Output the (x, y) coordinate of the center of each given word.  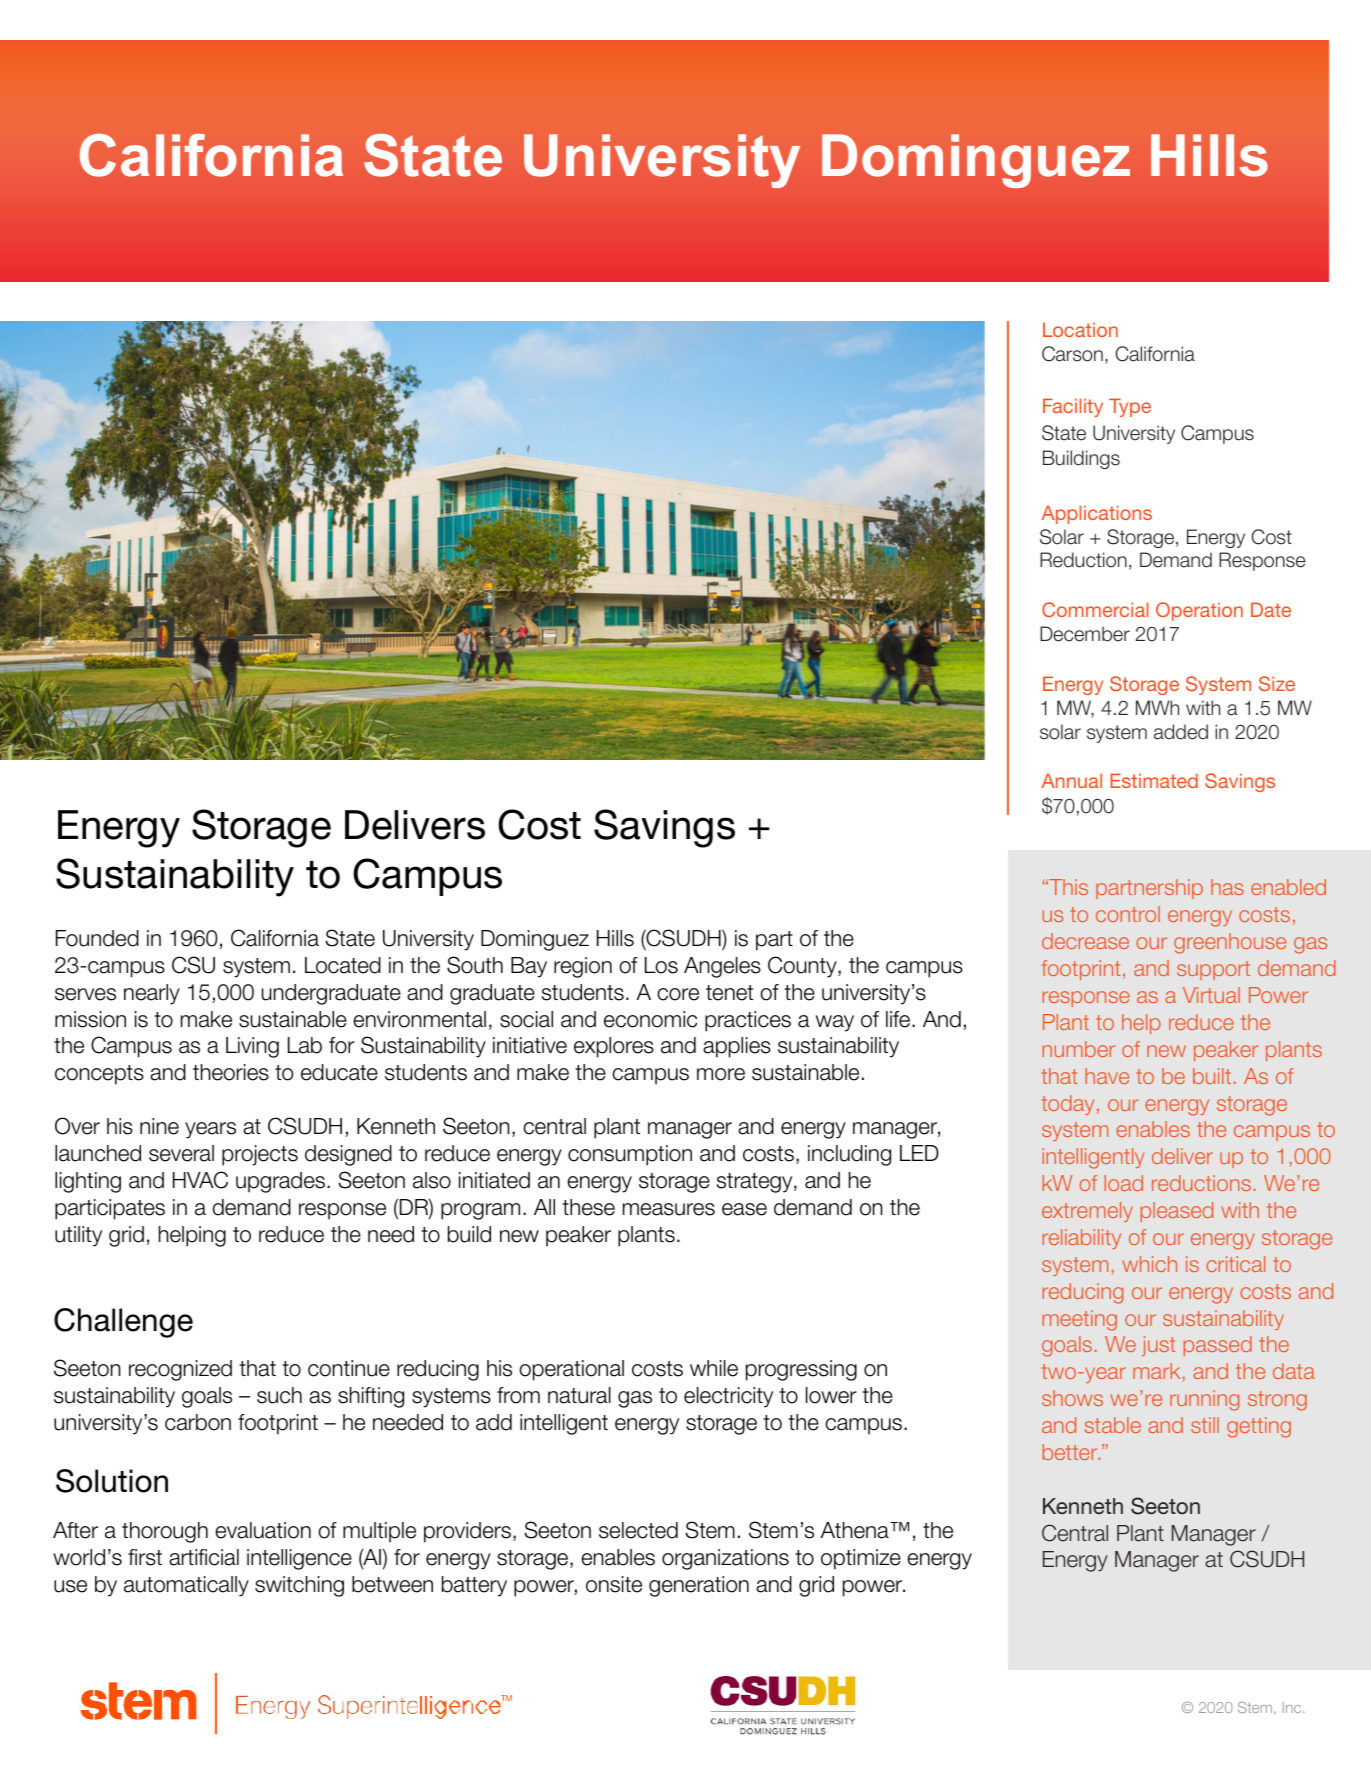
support (1213, 970)
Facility (1073, 407)
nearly (152, 994)
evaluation (263, 1530)
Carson (1072, 354)
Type (1130, 407)
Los (661, 965)
